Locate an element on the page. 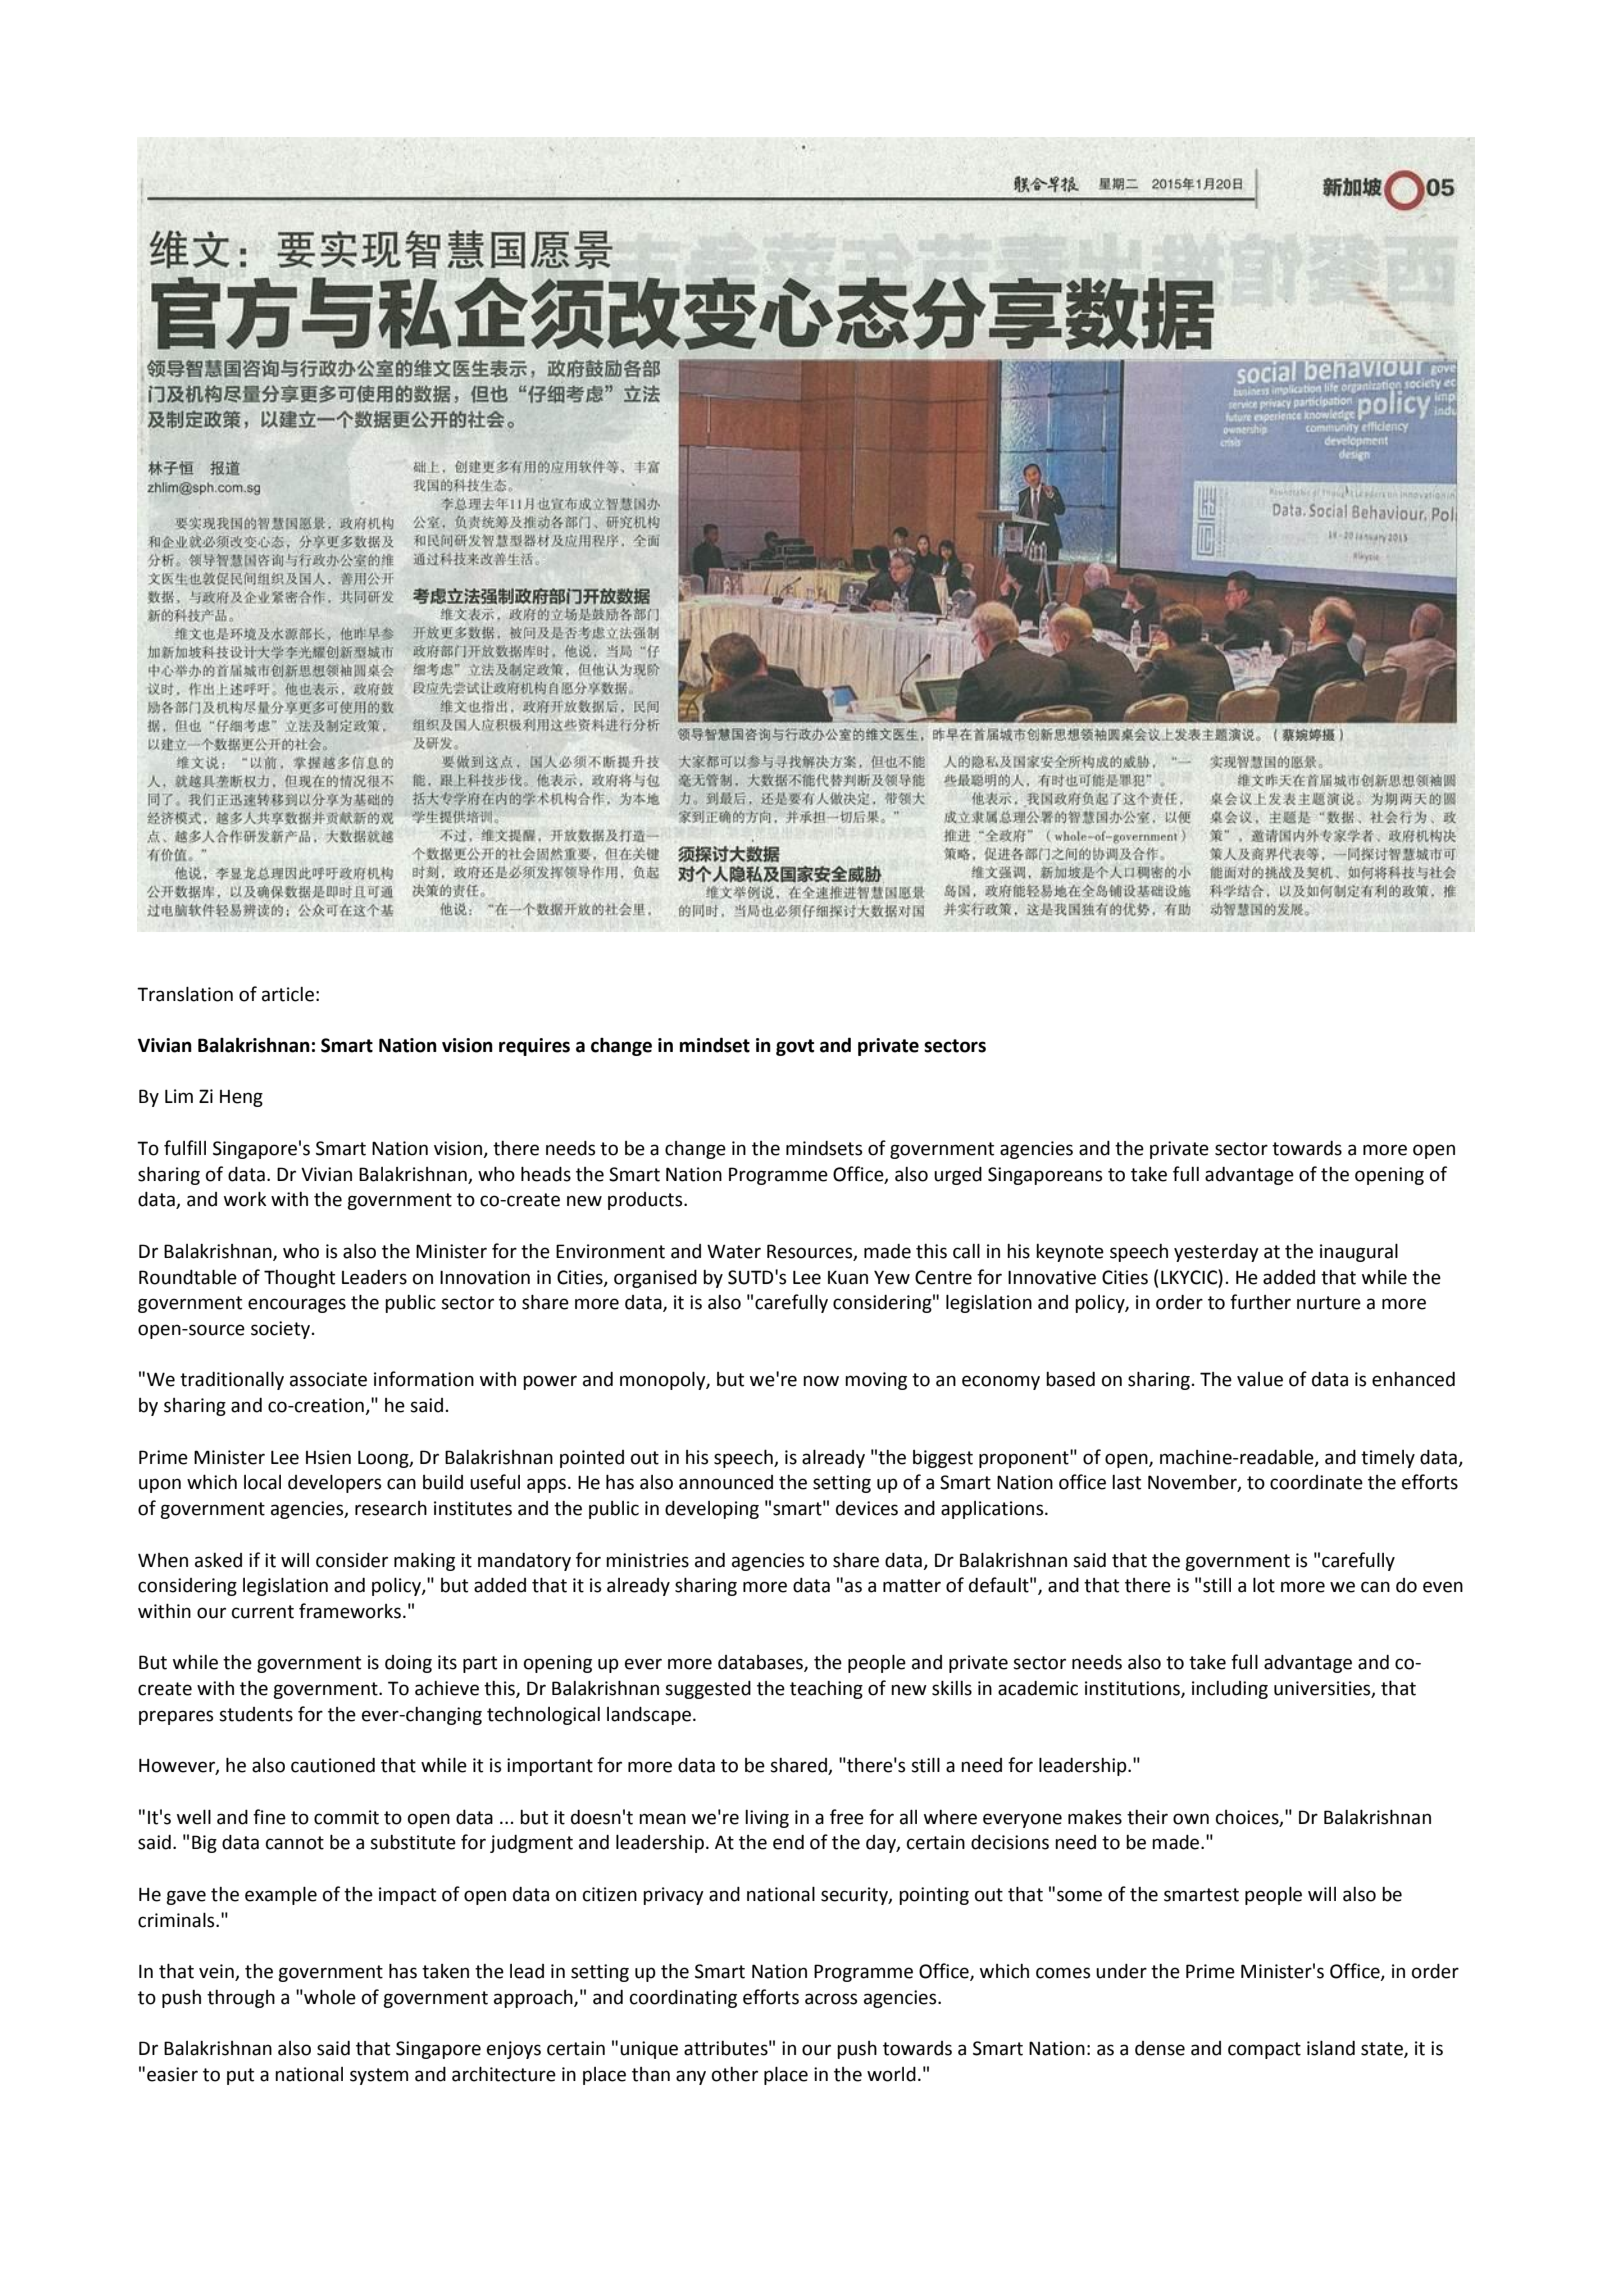  article is located at coordinates (288, 994).
